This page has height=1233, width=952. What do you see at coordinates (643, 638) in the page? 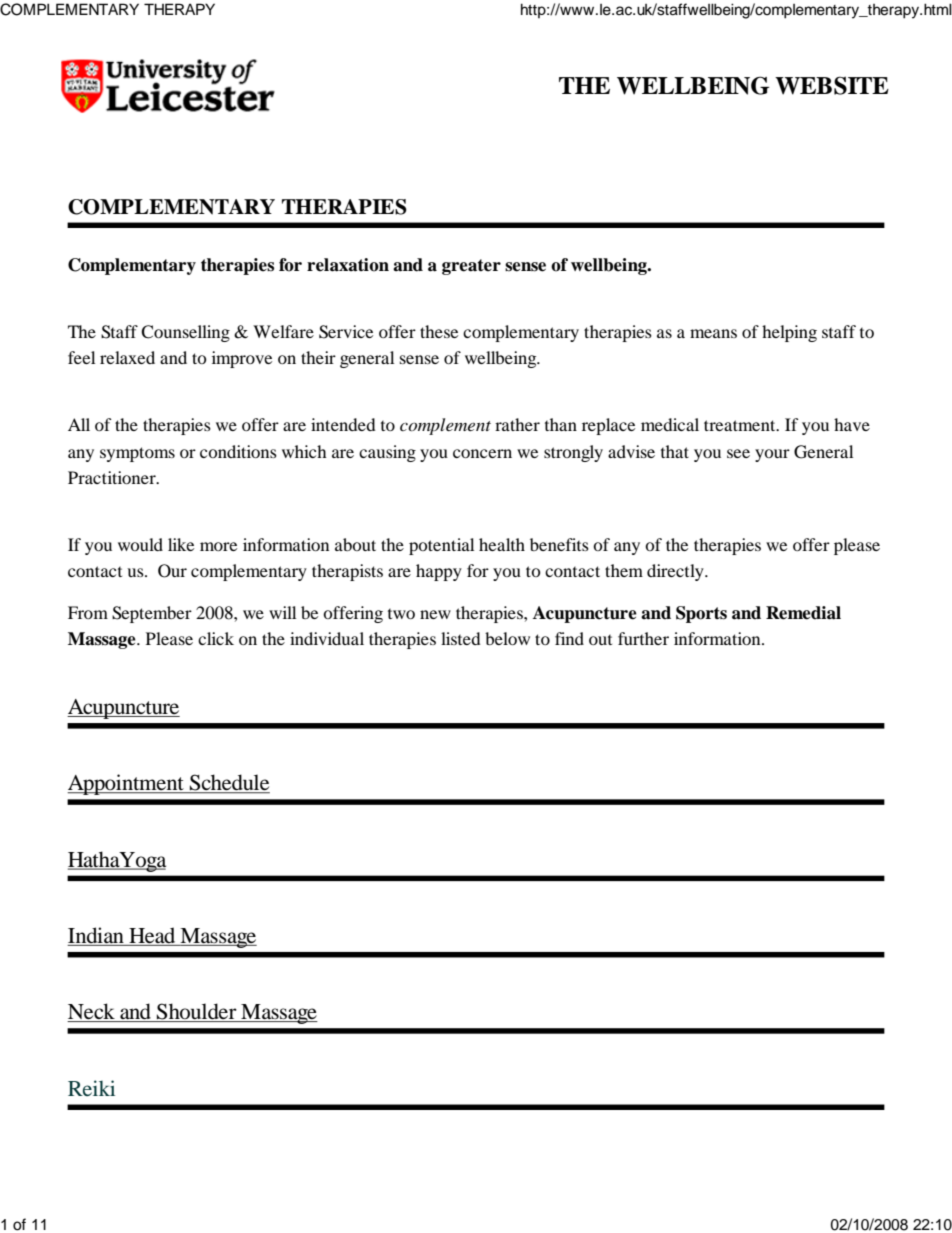
I see `further` at bounding box center [643, 638].
